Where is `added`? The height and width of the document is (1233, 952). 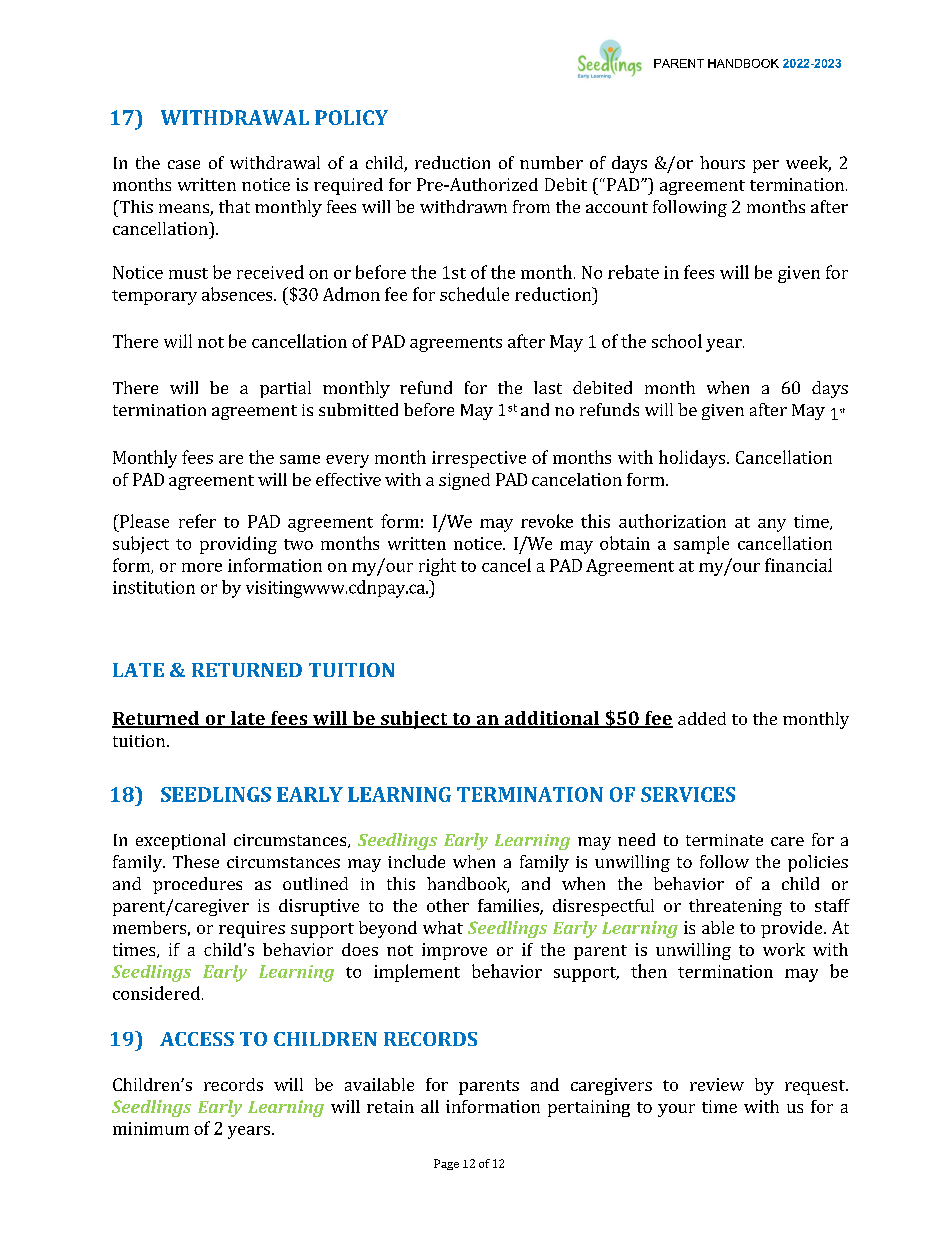
added is located at coordinates (702, 718).
